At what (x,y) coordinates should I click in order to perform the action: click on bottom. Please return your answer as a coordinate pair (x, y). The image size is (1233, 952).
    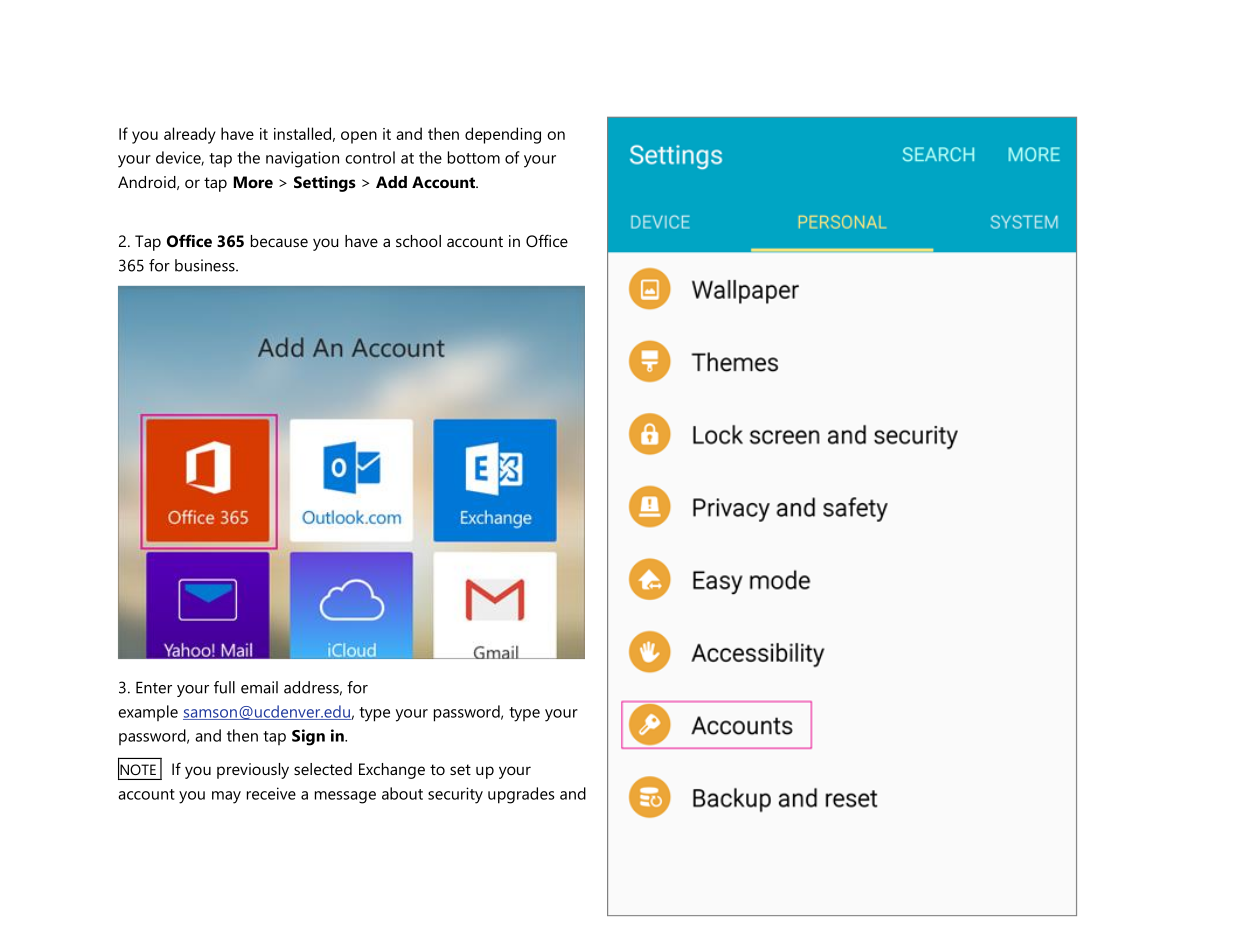
    Looking at the image, I should click on (474, 157).
